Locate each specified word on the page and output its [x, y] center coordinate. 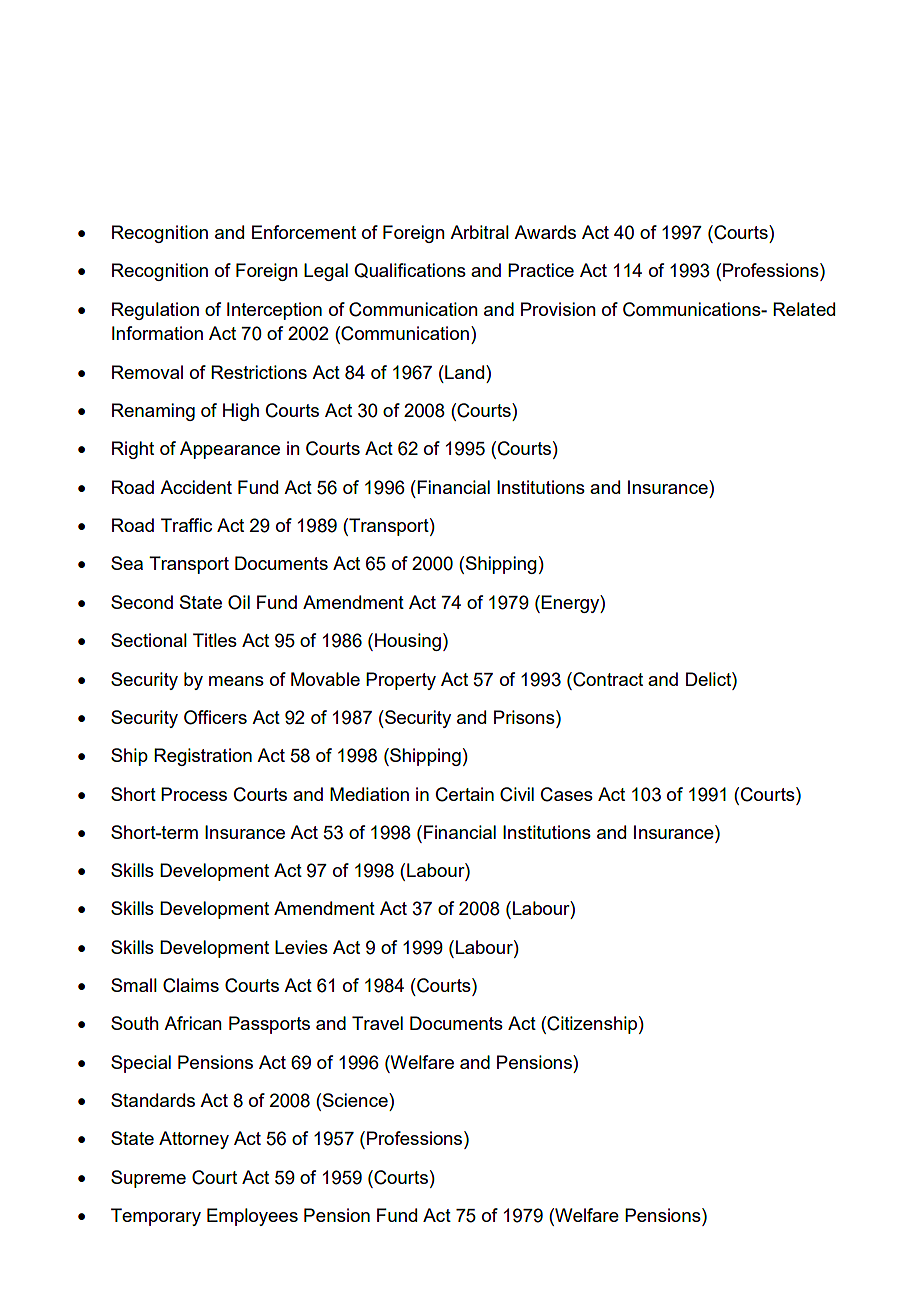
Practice [541, 270]
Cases [567, 794]
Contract [607, 679]
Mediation [369, 794]
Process [194, 794]
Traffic [186, 525]
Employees [252, 1217]
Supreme [148, 1179]
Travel [377, 1023]
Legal [326, 272]
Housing [409, 642]
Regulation [155, 311]
